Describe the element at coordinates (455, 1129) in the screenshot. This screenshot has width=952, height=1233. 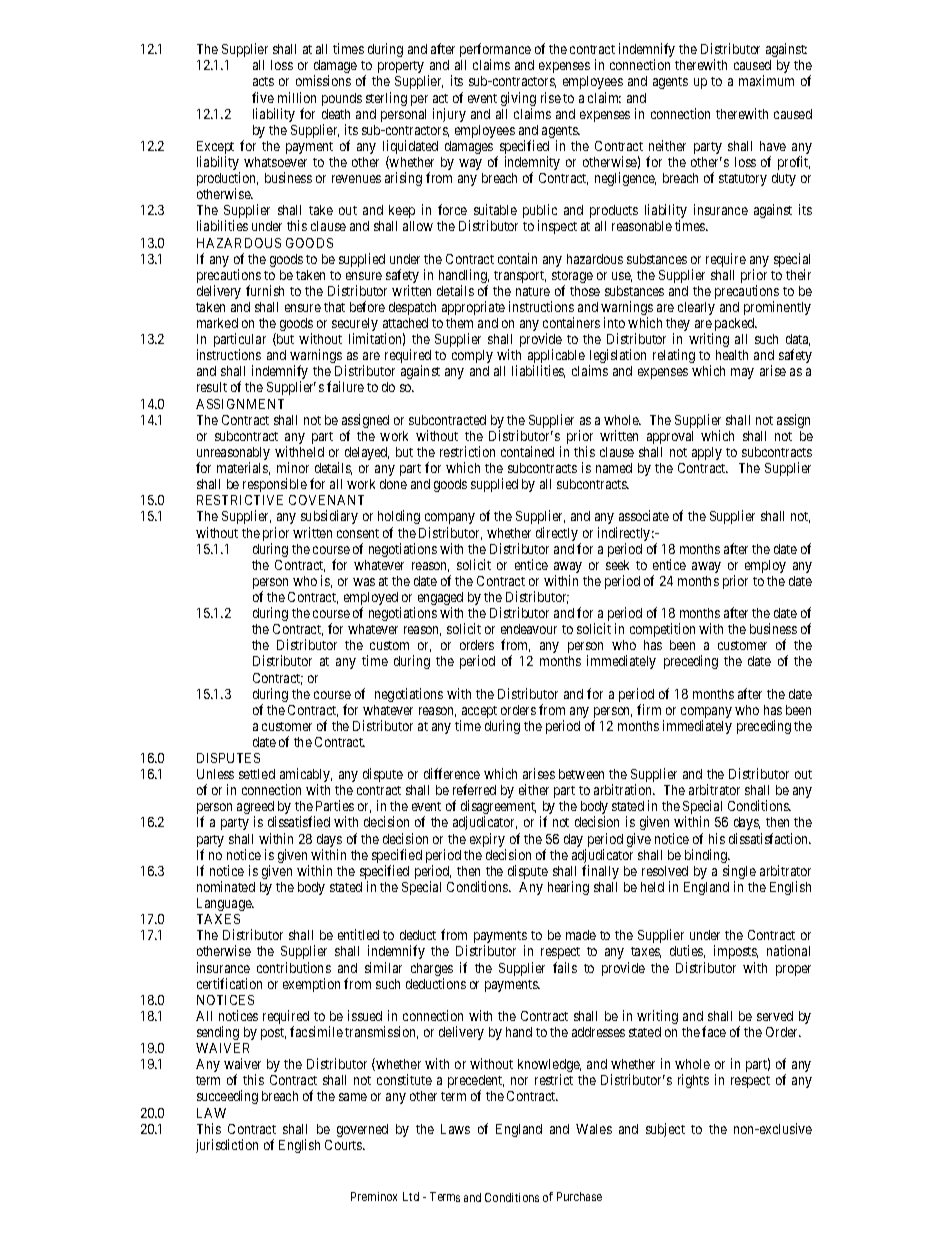
I see `Laws` at that location.
